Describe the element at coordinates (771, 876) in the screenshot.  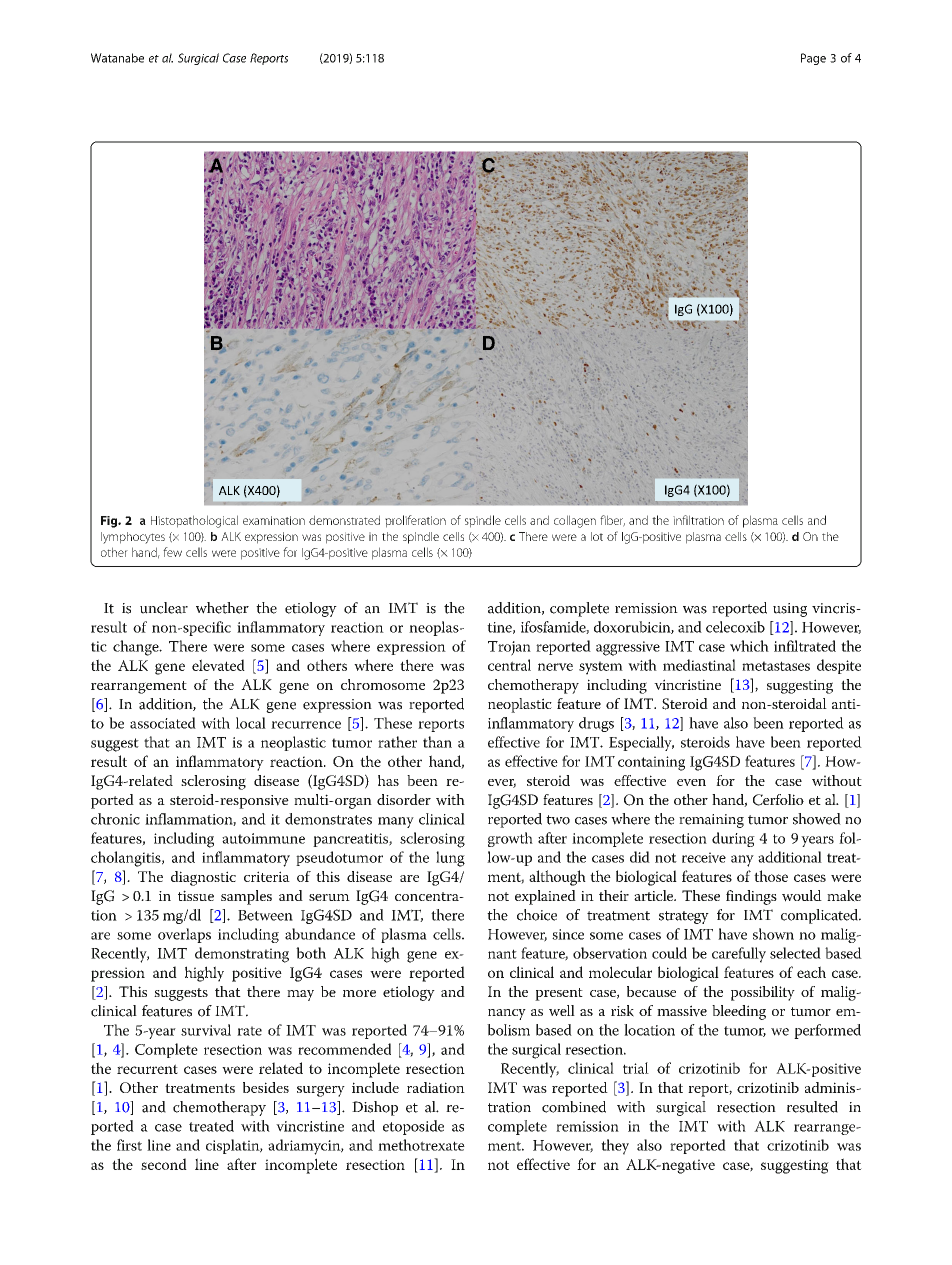
I see `those` at that location.
